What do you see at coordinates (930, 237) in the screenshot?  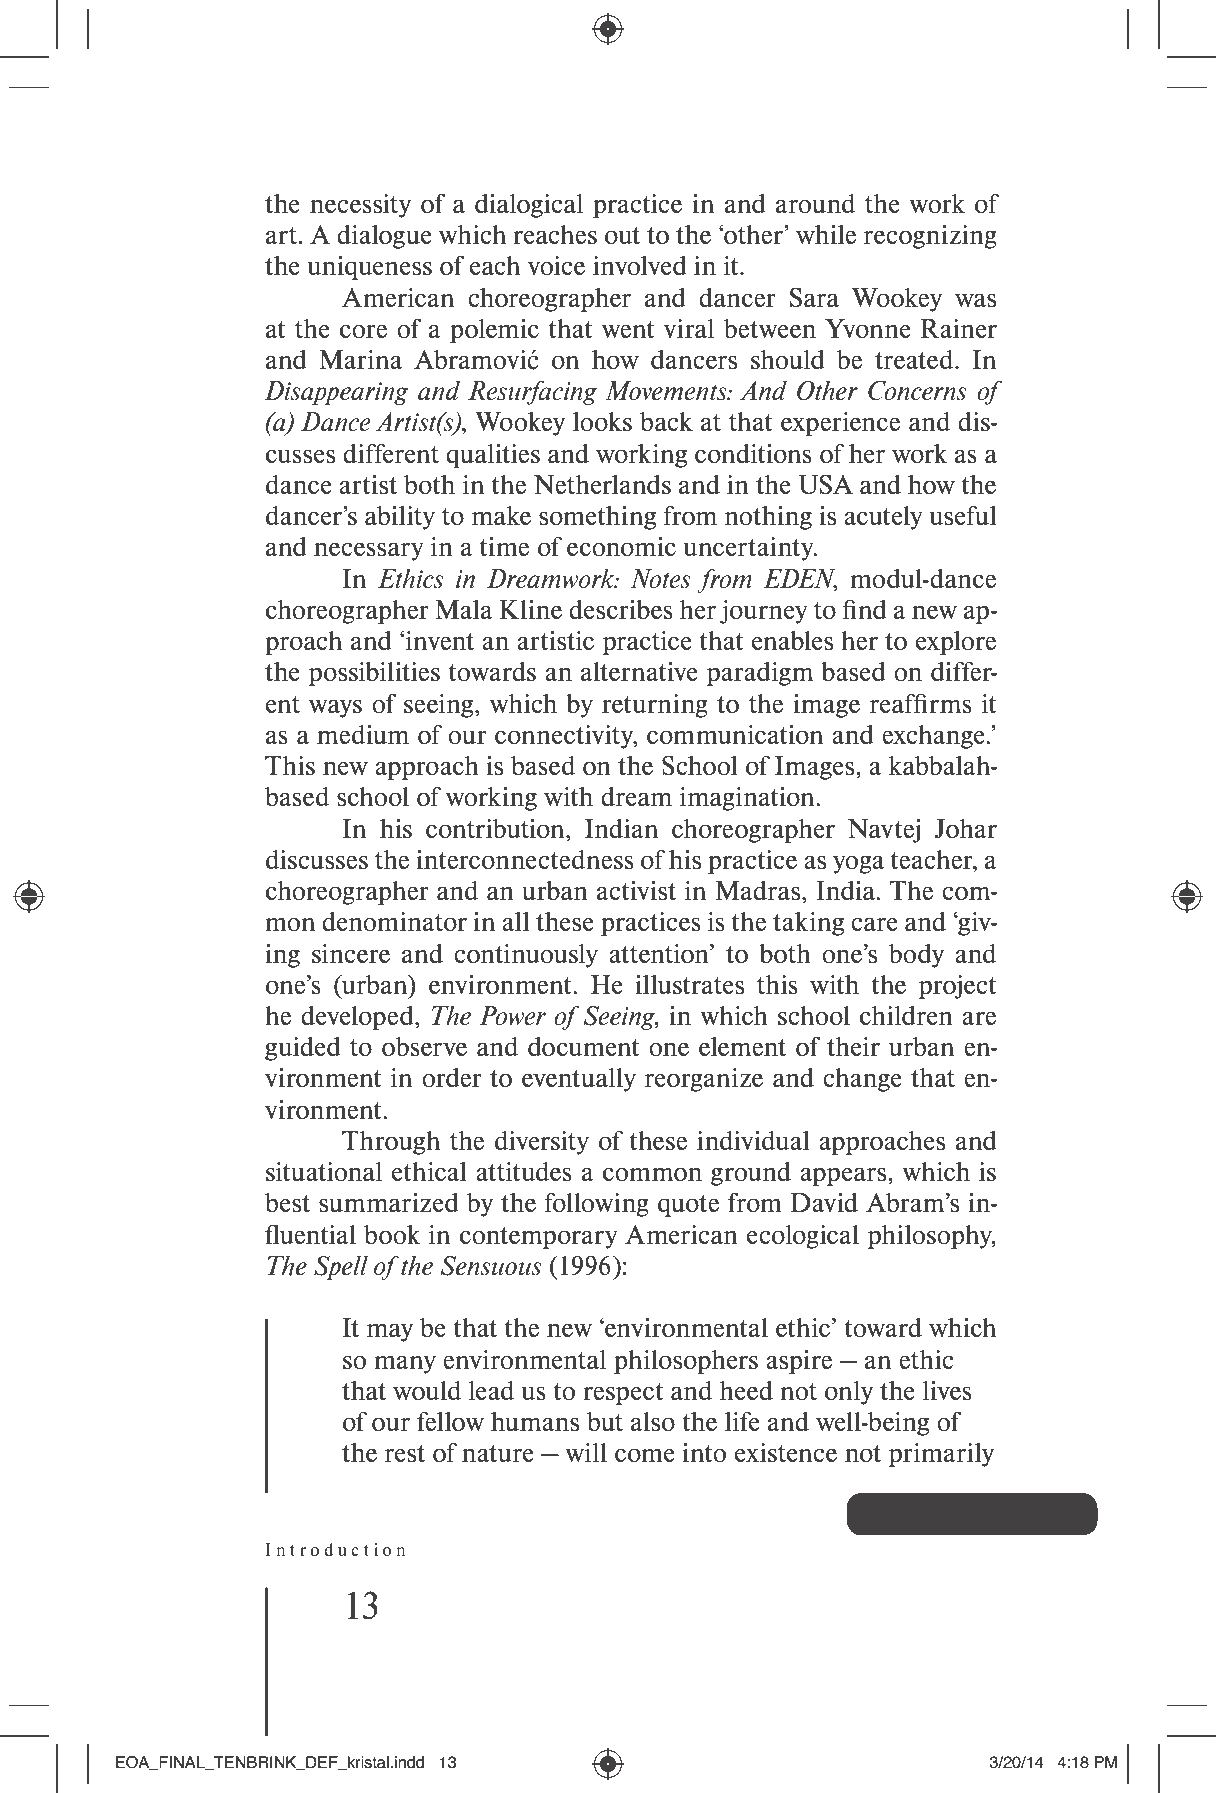 I see `recognizing` at bounding box center [930, 237].
